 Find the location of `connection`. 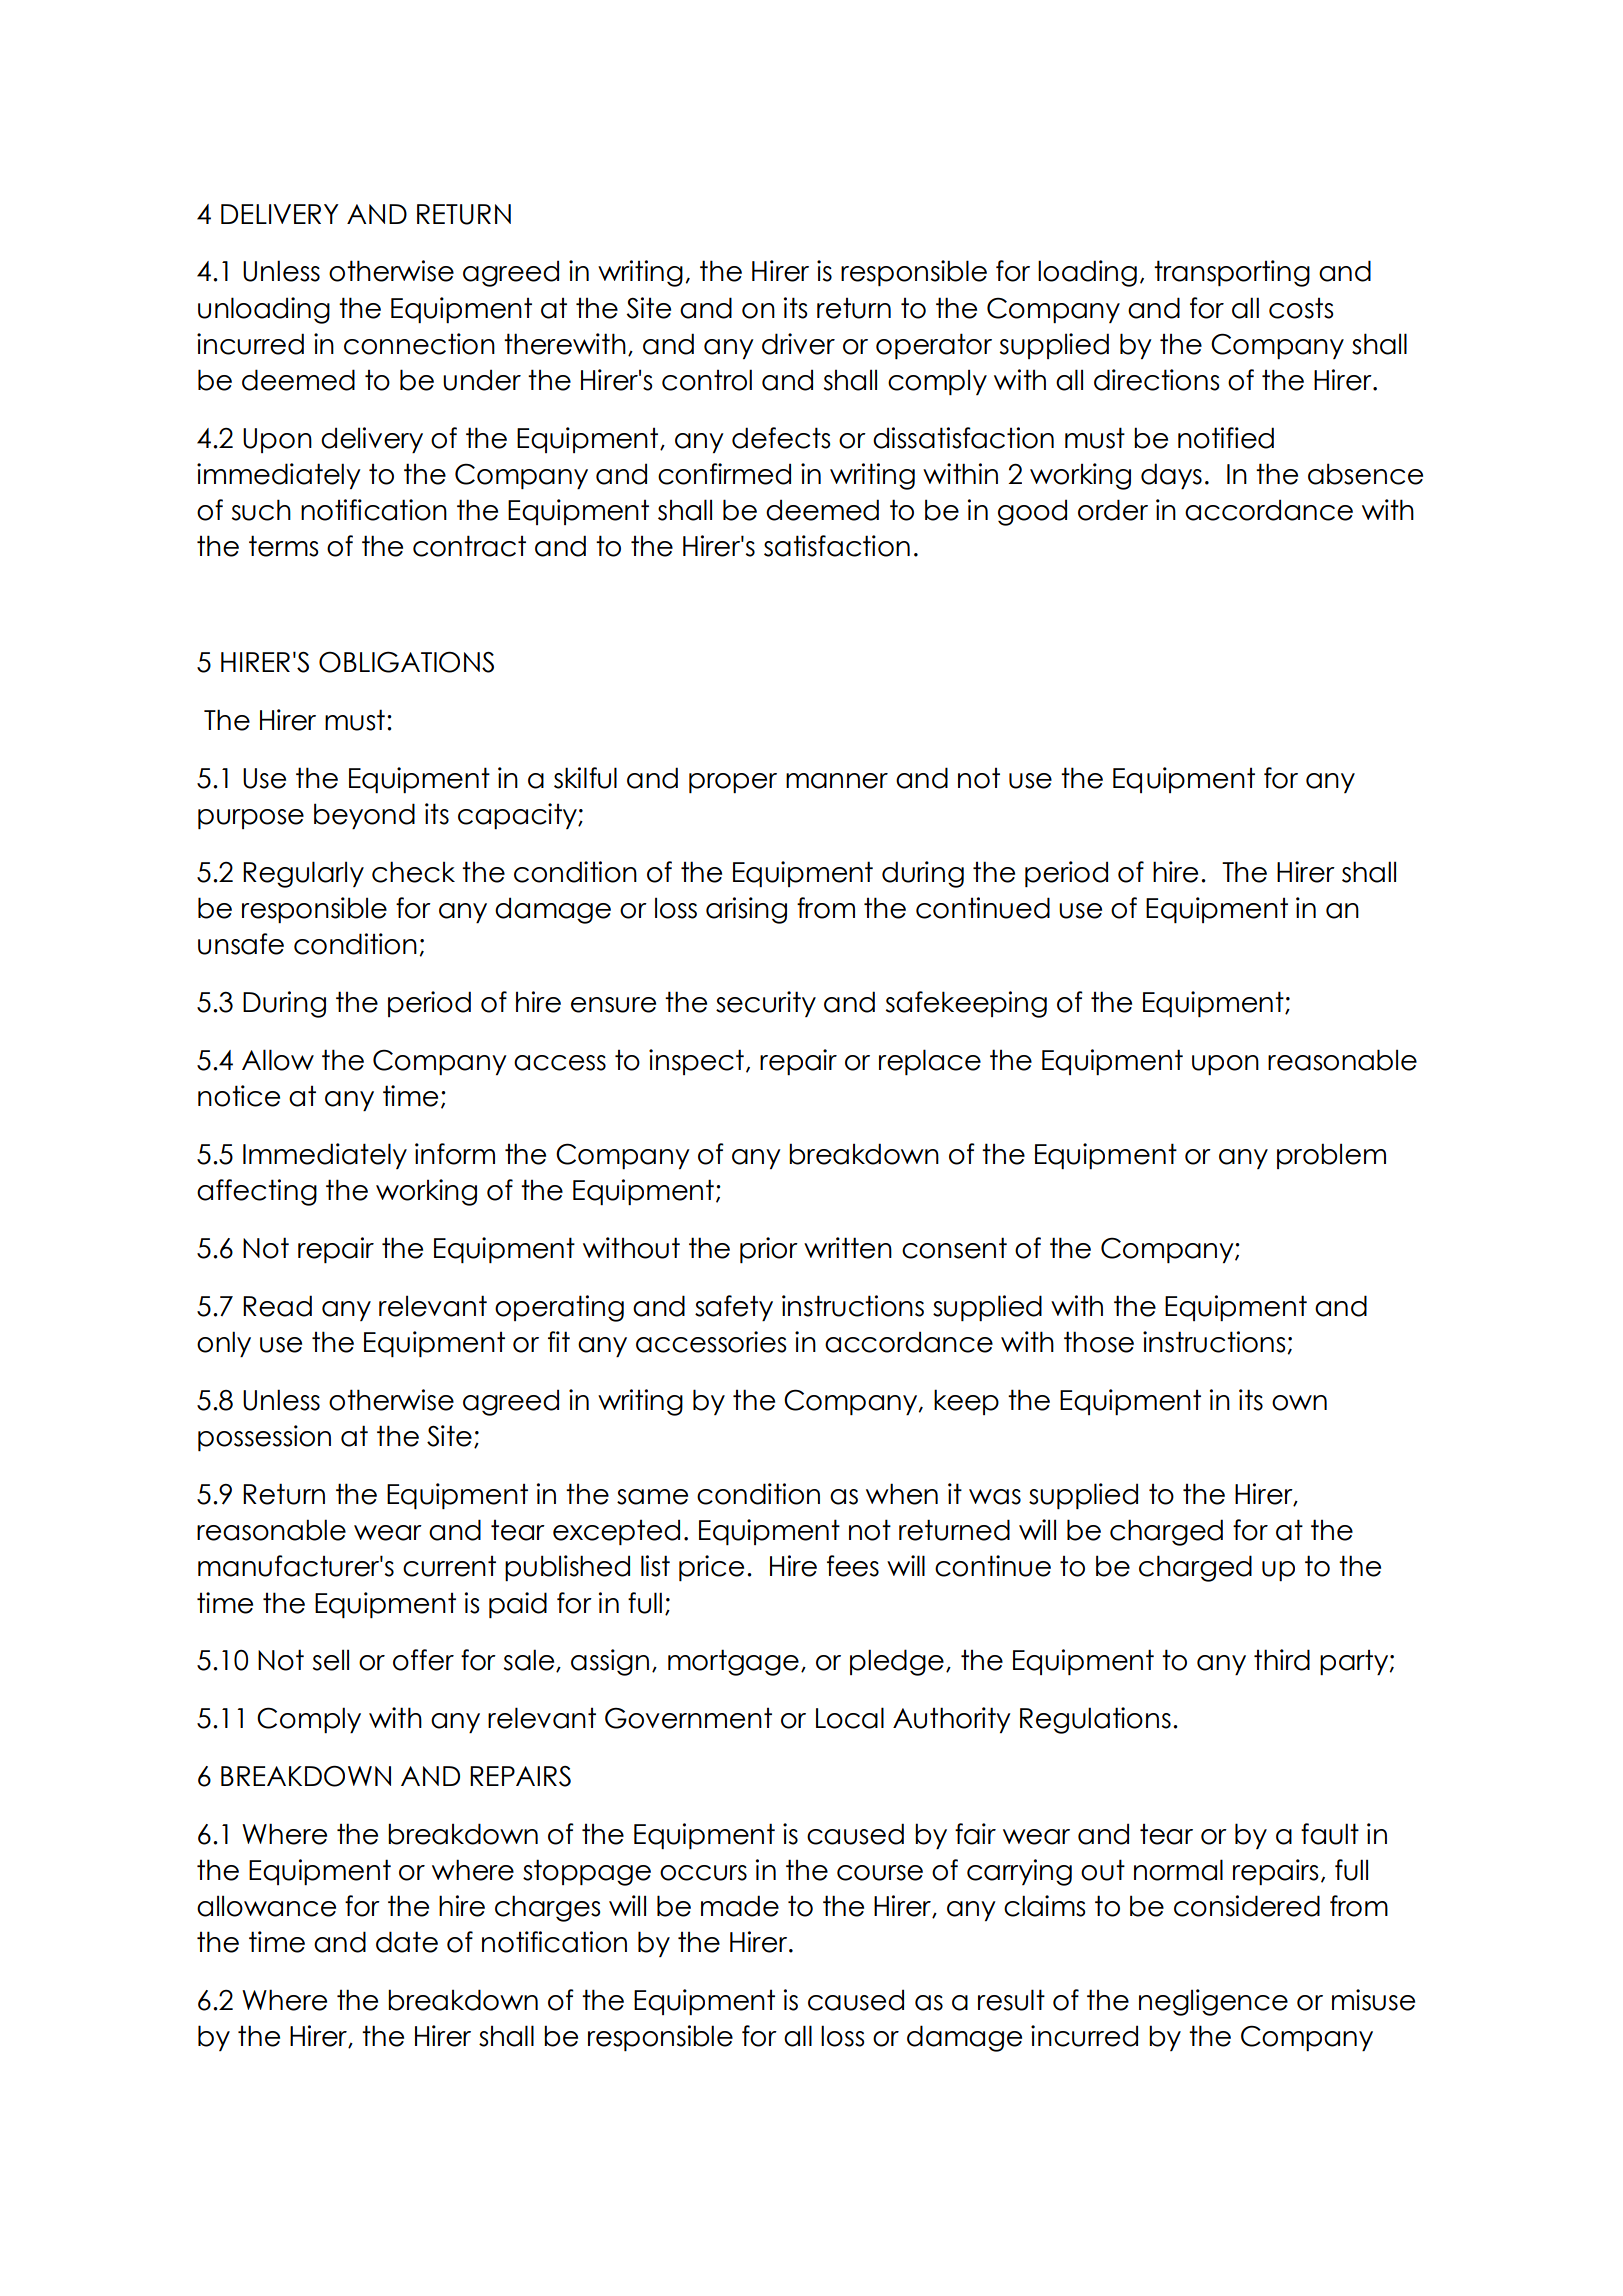

connection is located at coordinates (419, 344).
